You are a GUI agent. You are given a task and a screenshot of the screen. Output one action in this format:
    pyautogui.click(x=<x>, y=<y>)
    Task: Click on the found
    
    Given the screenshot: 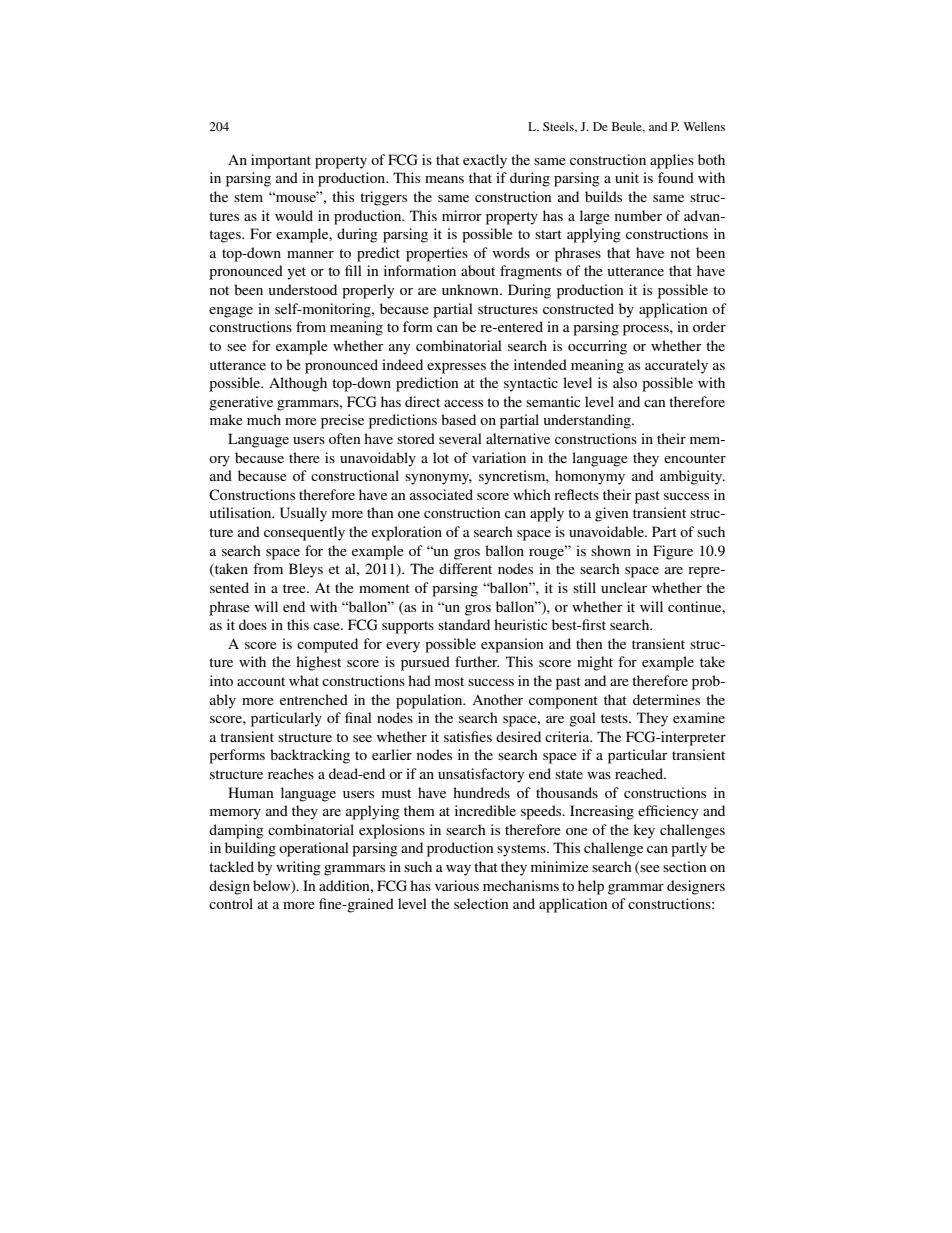 What is the action you would take?
    pyautogui.click(x=676, y=177)
